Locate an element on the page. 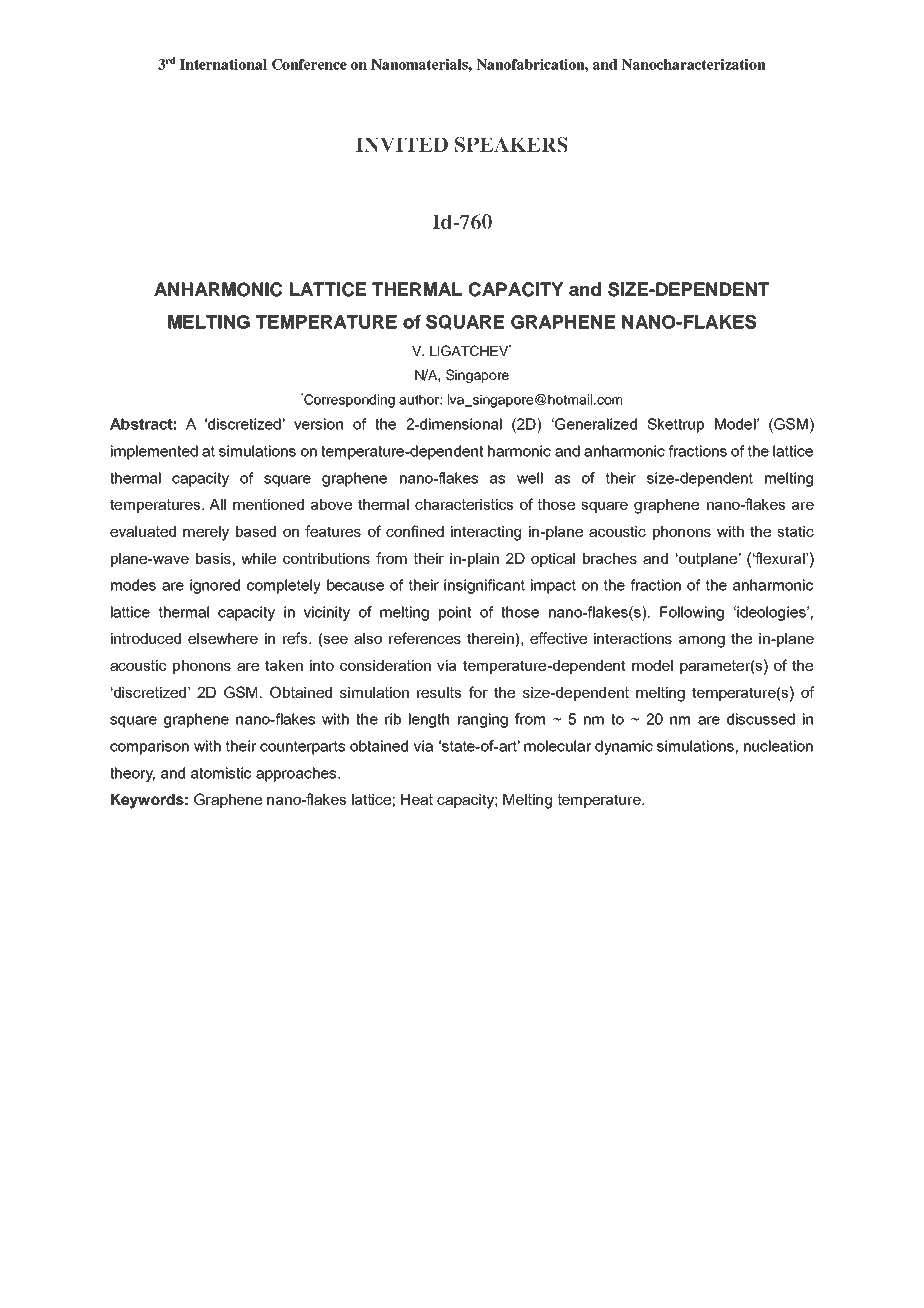  implemented is located at coordinates (154, 452).
